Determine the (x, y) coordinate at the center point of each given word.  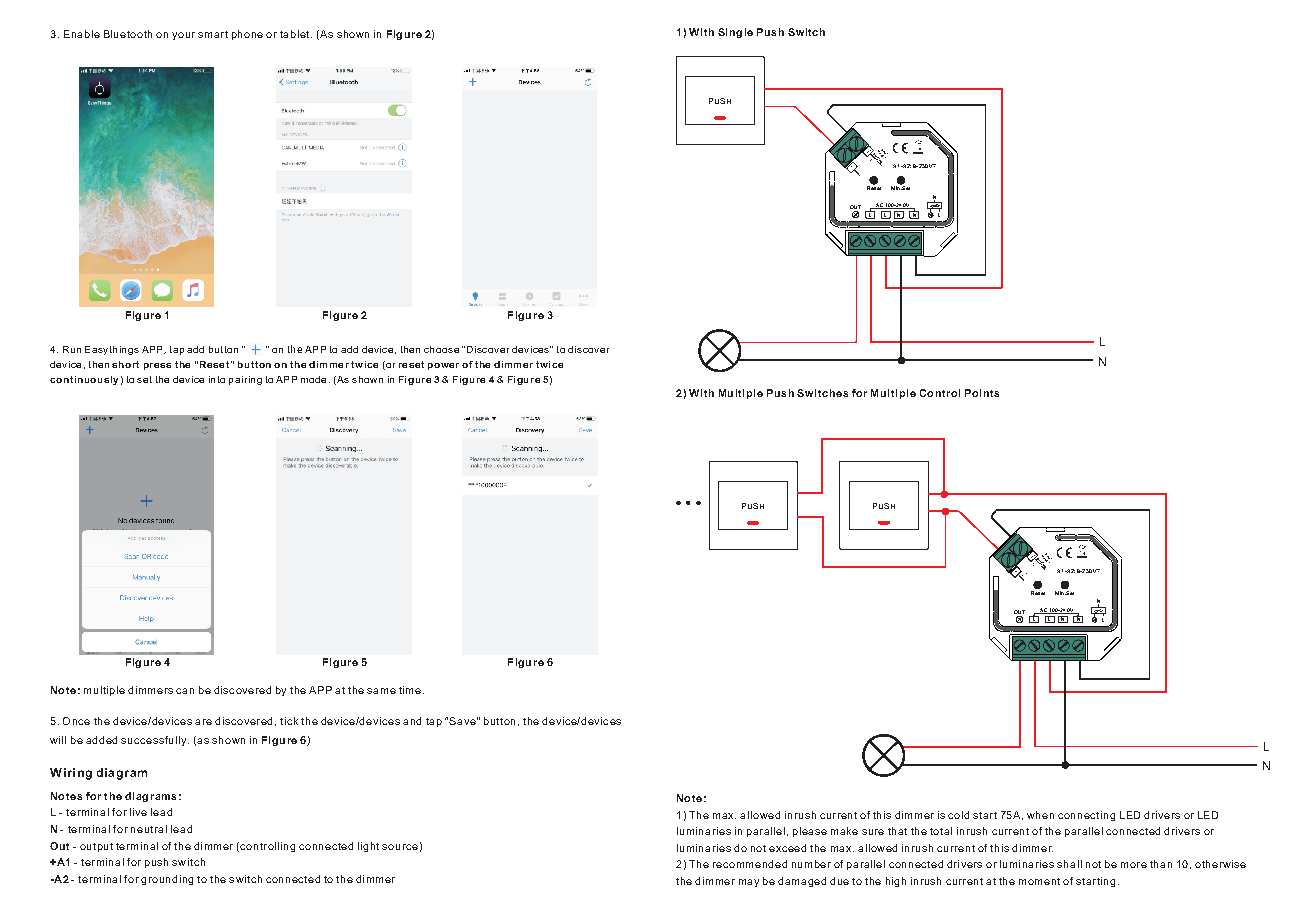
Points (982, 393)
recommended (750, 864)
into (217, 379)
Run (72, 349)
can (185, 691)
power (443, 366)
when (1040, 815)
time (410, 690)
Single (735, 33)
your (183, 36)
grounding (167, 880)
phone (247, 35)
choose (441, 349)
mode (313, 379)
